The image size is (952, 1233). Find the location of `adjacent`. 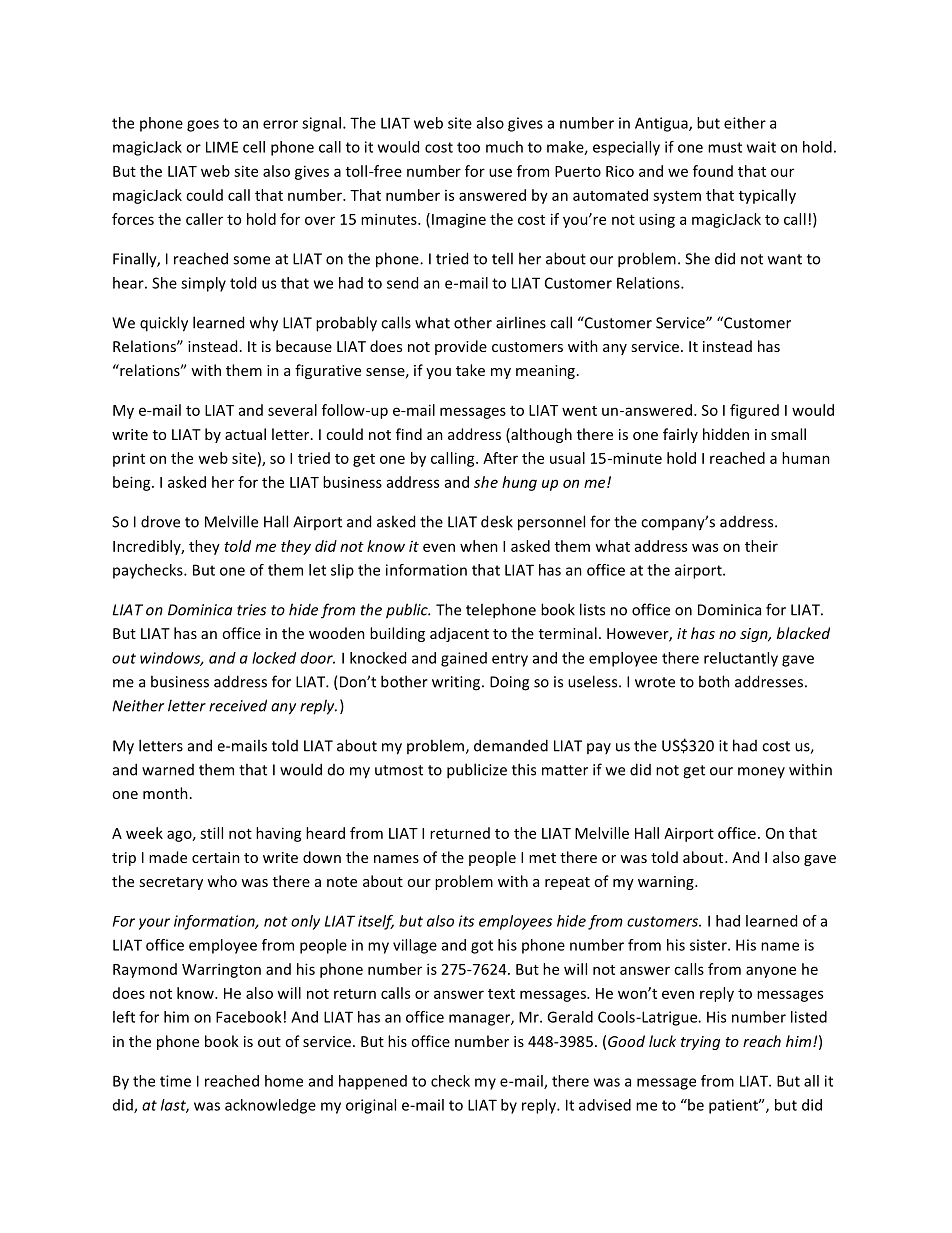

adjacent is located at coordinates (459, 634).
